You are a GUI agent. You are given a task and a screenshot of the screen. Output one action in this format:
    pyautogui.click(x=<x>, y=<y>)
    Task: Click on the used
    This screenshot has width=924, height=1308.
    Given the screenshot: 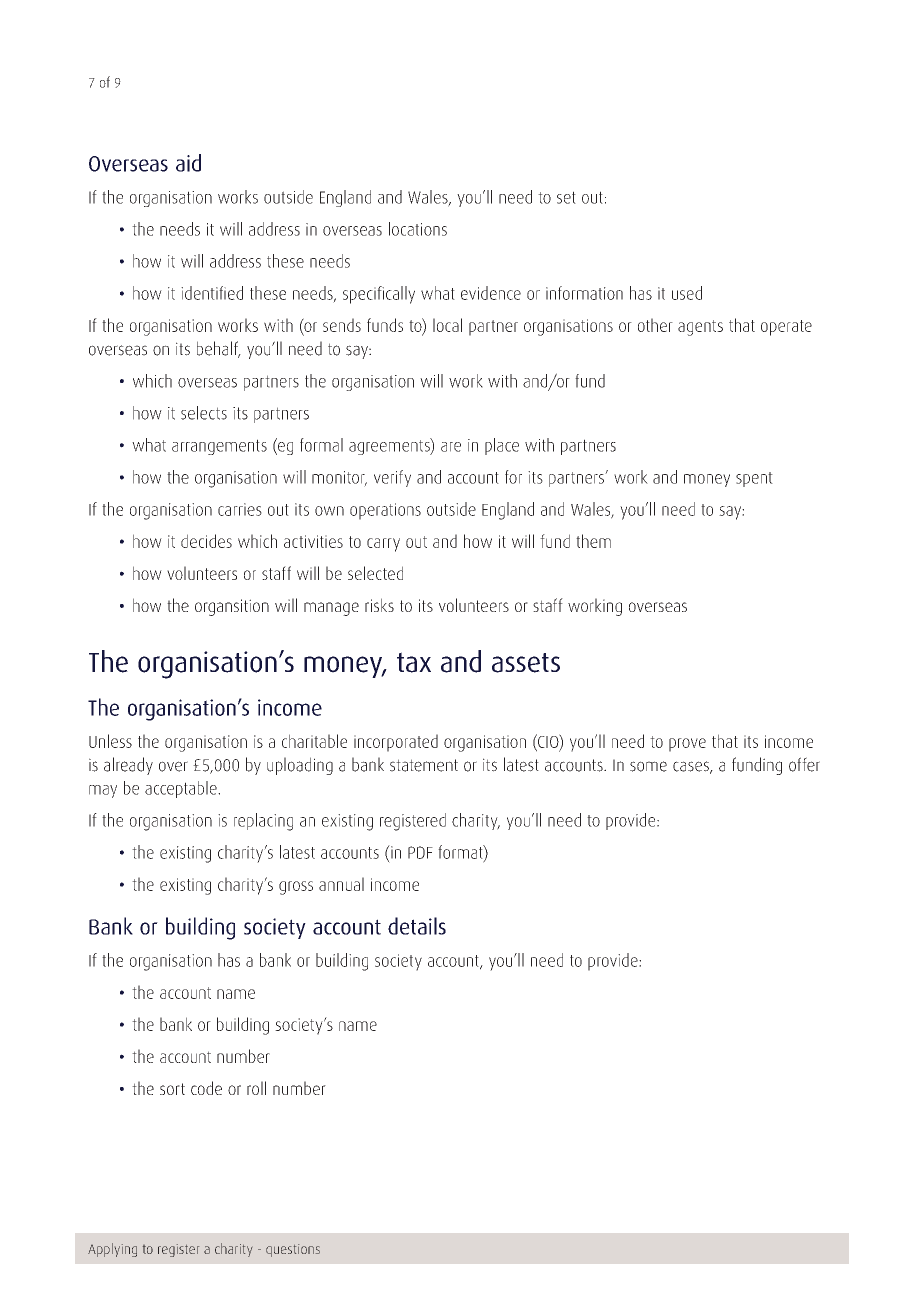 What is the action you would take?
    pyautogui.click(x=687, y=293)
